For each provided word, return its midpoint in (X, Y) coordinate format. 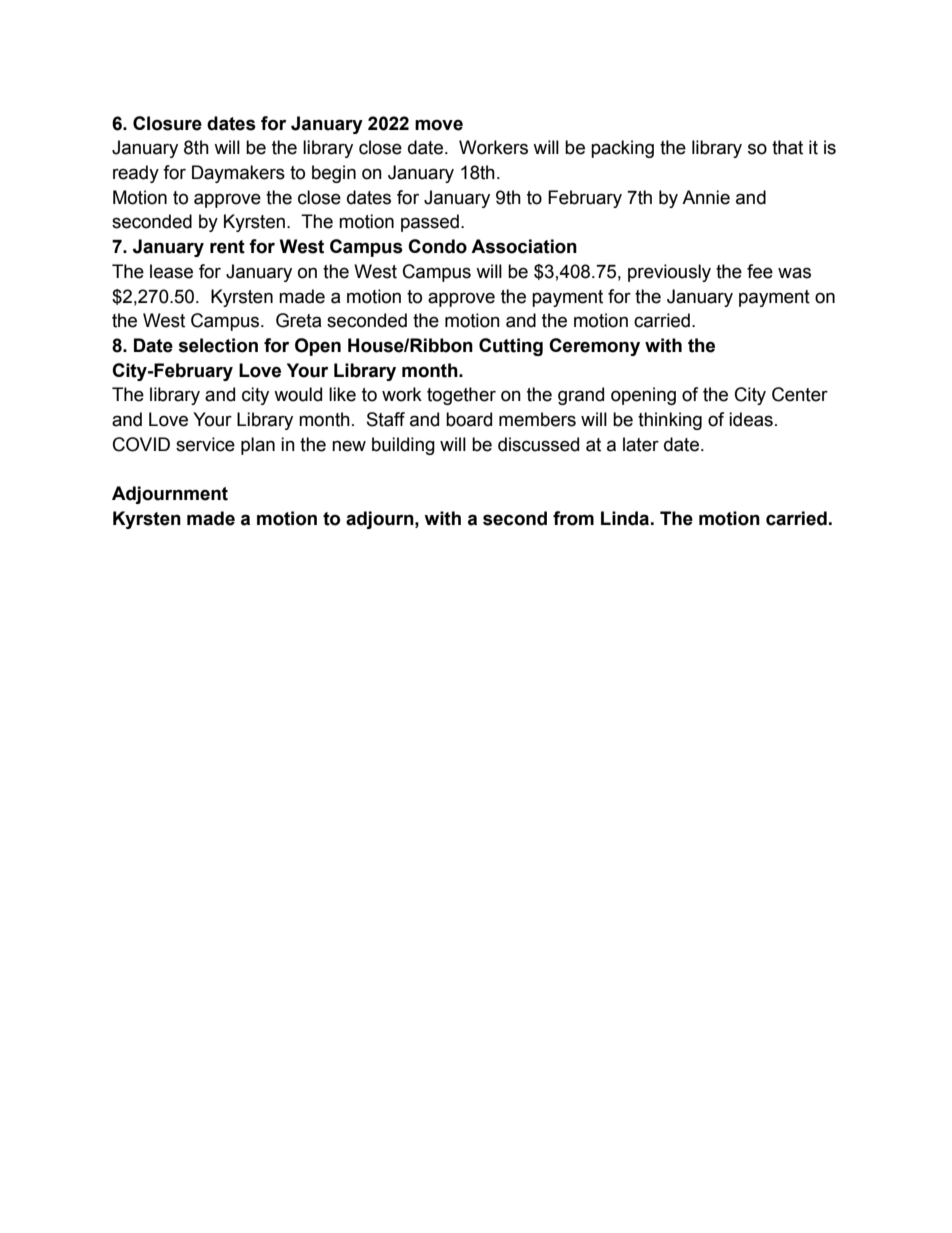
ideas (751, 419)
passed (430, 223)
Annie (706, 197)
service (205, 444)
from (573, 518)
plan (258, 446)
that (787, 147)
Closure (167, 123)
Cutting (511, 347)
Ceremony (594, 347)
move (439, 125)
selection (218, 345)
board (469, 419)
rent (227, 247)
